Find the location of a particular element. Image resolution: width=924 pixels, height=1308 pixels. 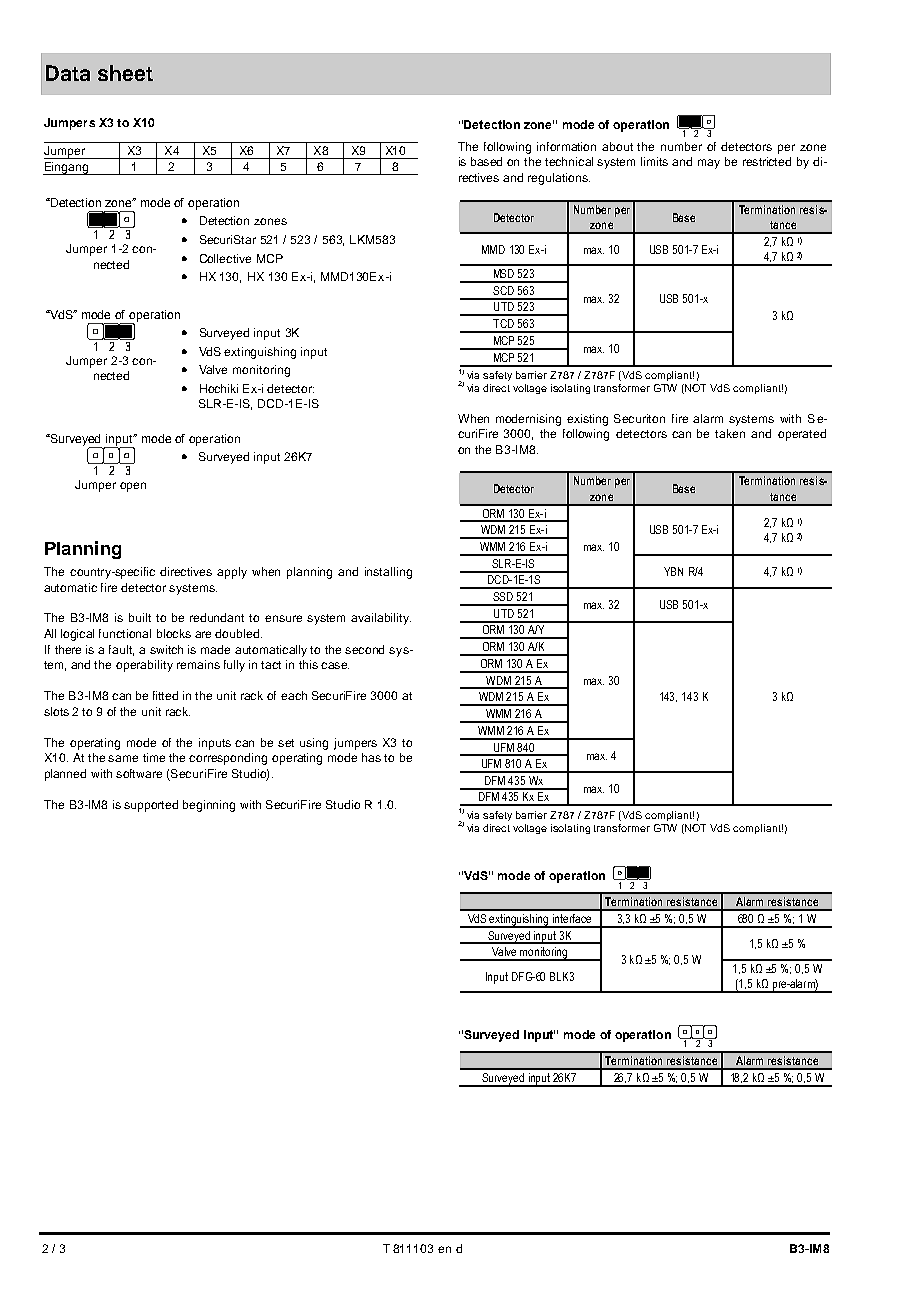

availability is located at coordinates (381, 619).
